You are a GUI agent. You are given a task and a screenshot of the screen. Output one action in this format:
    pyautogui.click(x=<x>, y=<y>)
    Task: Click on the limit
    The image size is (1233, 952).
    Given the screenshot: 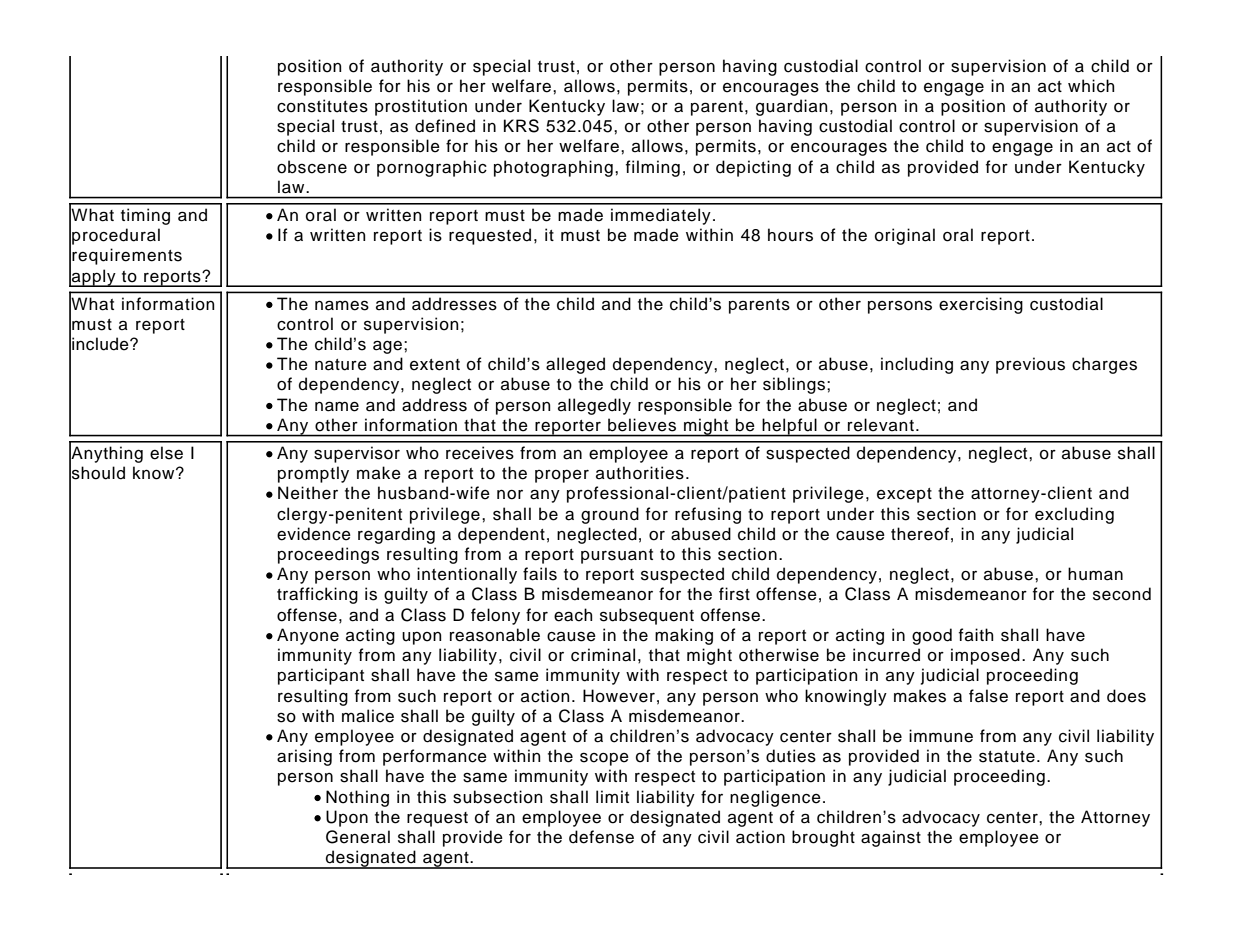 What is the action you would take?
    pyautogui.click(x=612, y=796)
